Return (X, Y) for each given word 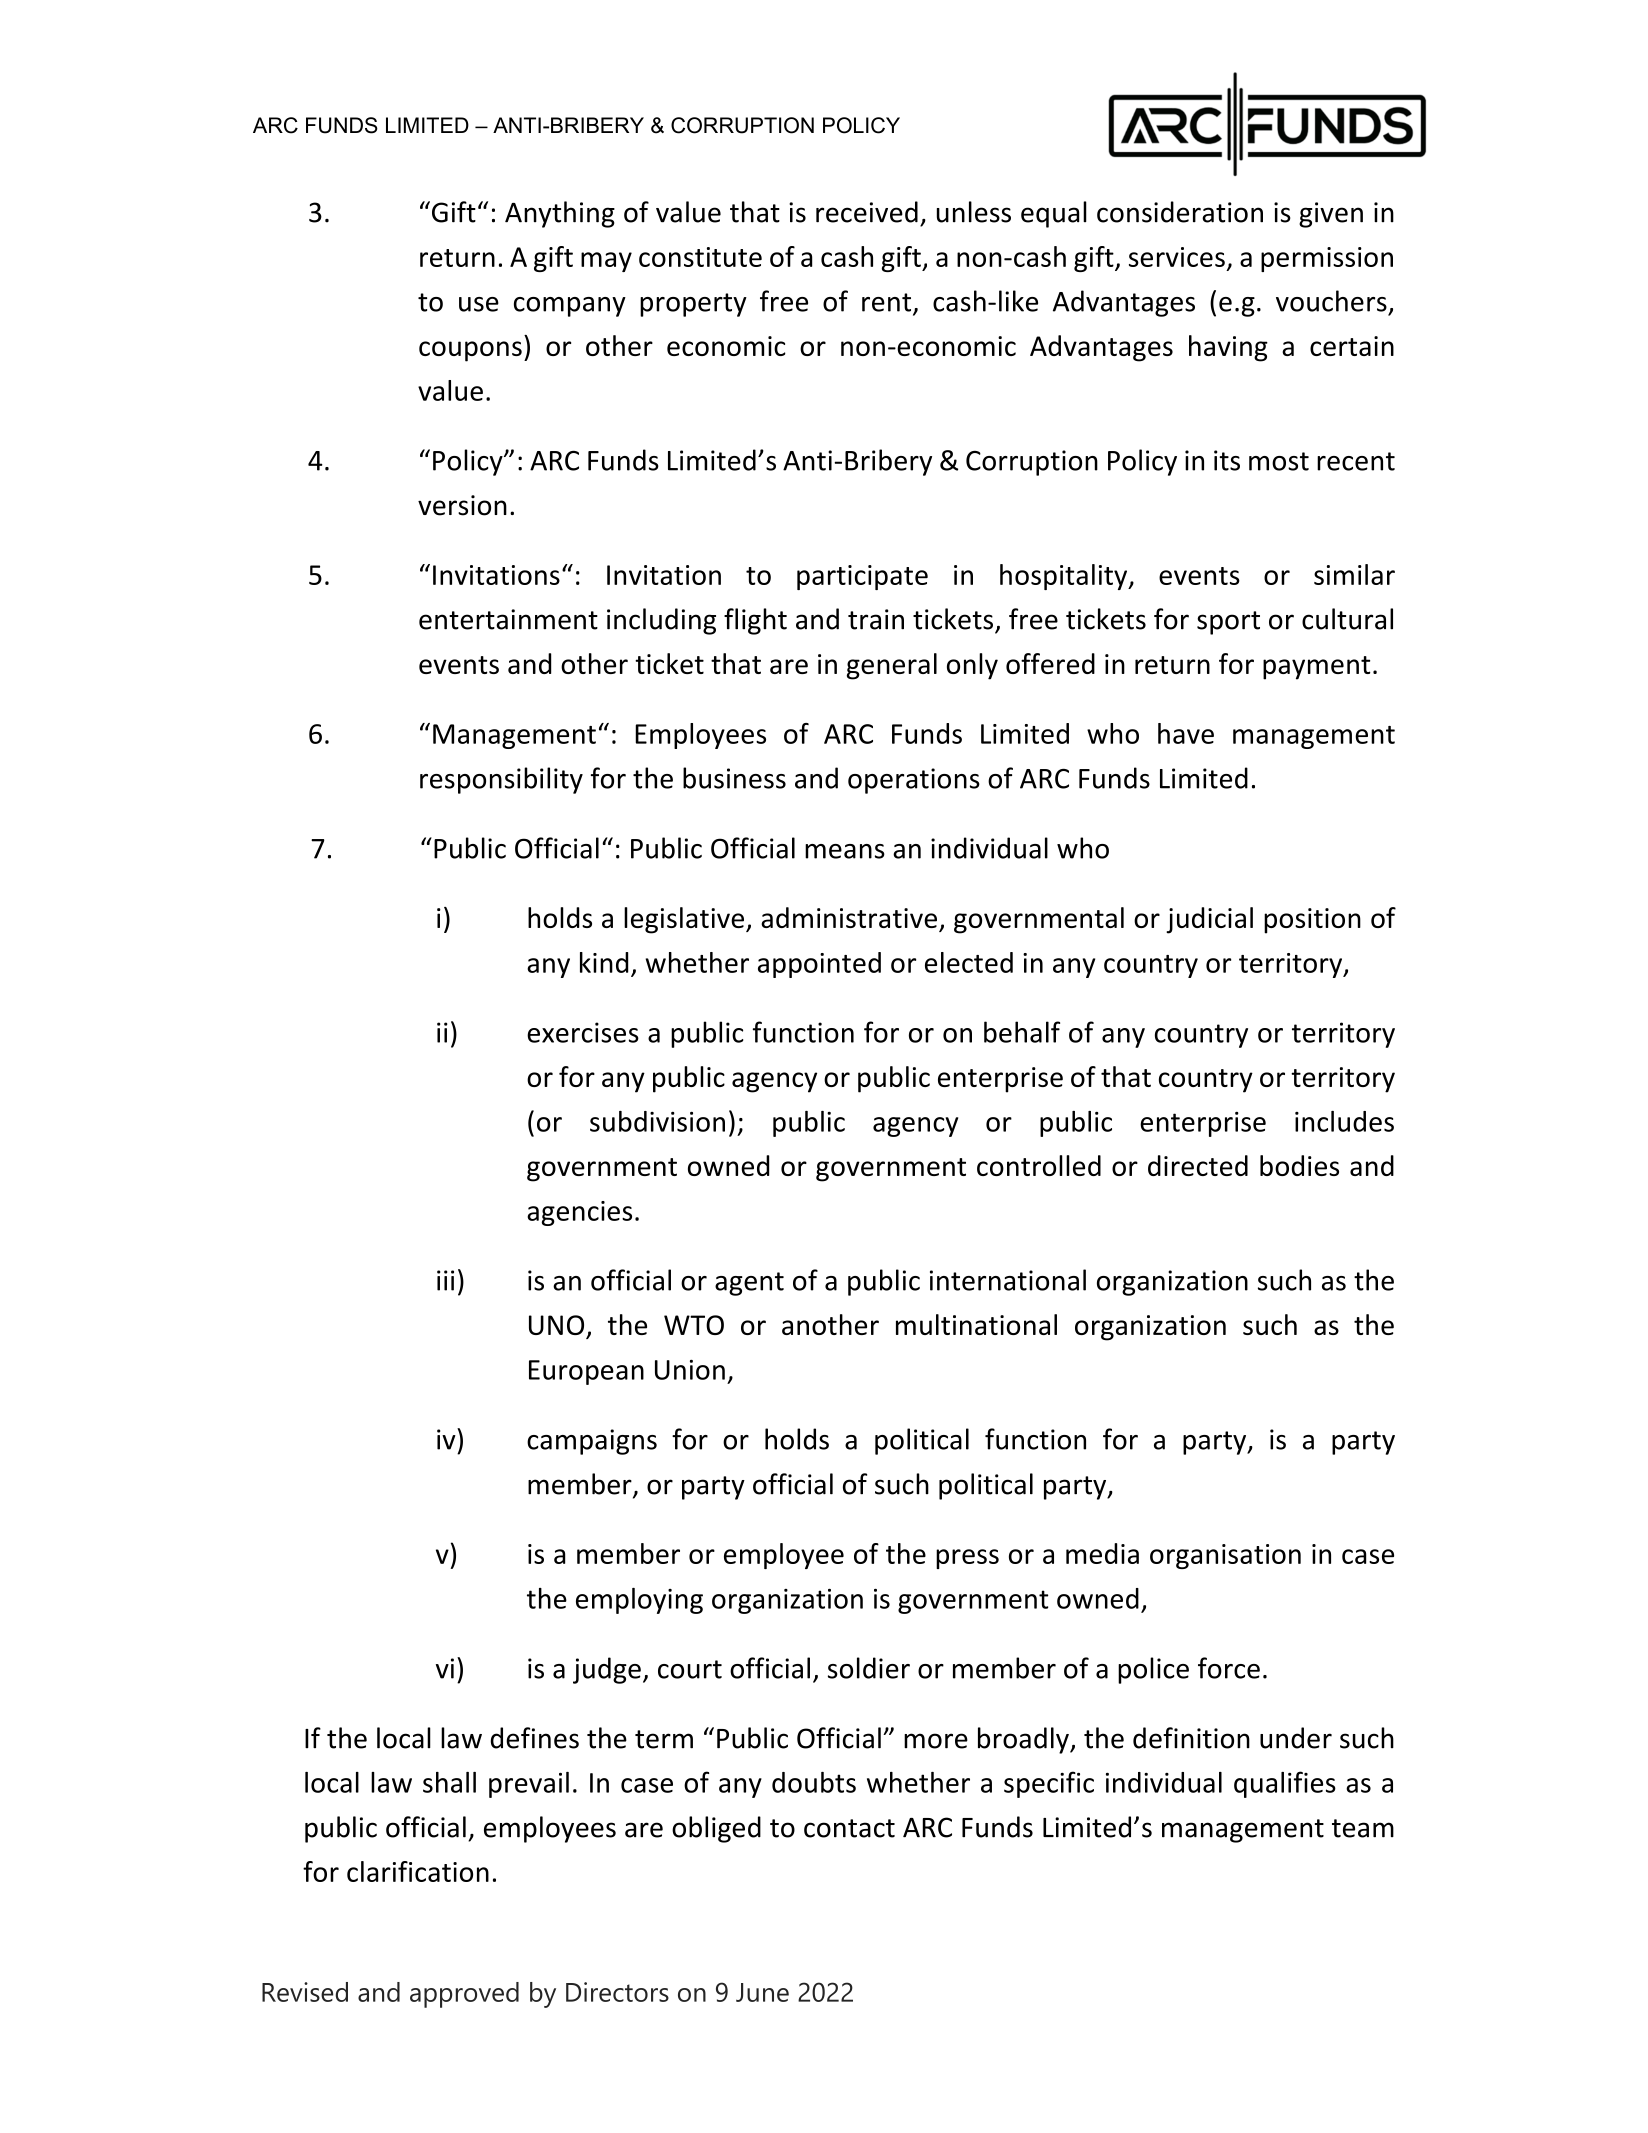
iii (445, 1280)
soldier (869, 1668)
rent (888, 303)
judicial (1209, 920)
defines (535, 1738)
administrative (849, 917)
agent (749, 1284)
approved (464, 1995)
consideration (1180, 212)
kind (604, 962)
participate (862, 577)
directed (1198, 1165)
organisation (1225, 1556)
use (479, 304)
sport (1228, 623)
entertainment (508, 619)
